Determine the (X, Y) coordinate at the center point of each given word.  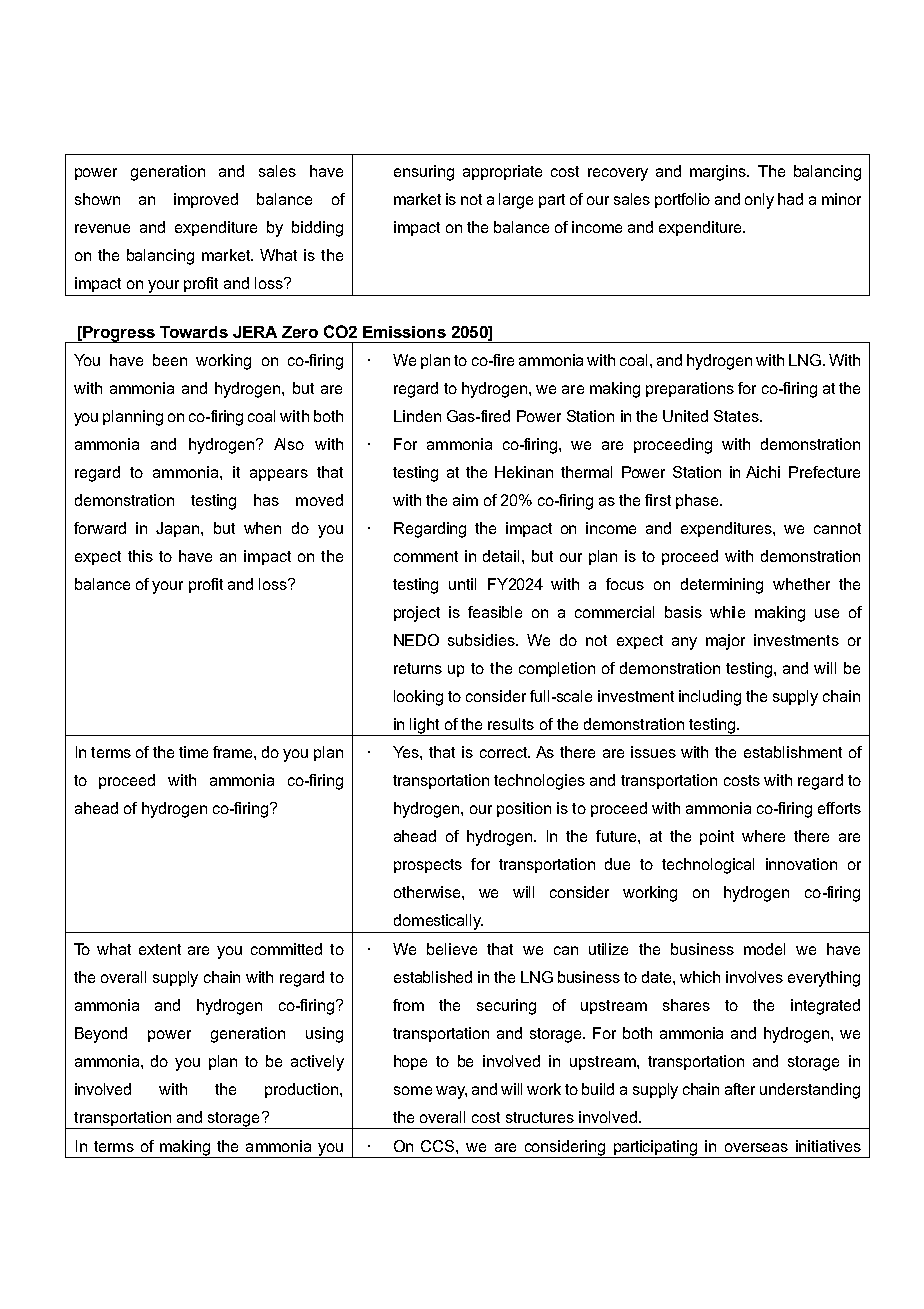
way (451, 1092)
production (303, 1090)
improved (206, 200)
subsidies (482, 640)
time (193, 752)
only (759, 201)
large (516, 201)
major (725, 642)
